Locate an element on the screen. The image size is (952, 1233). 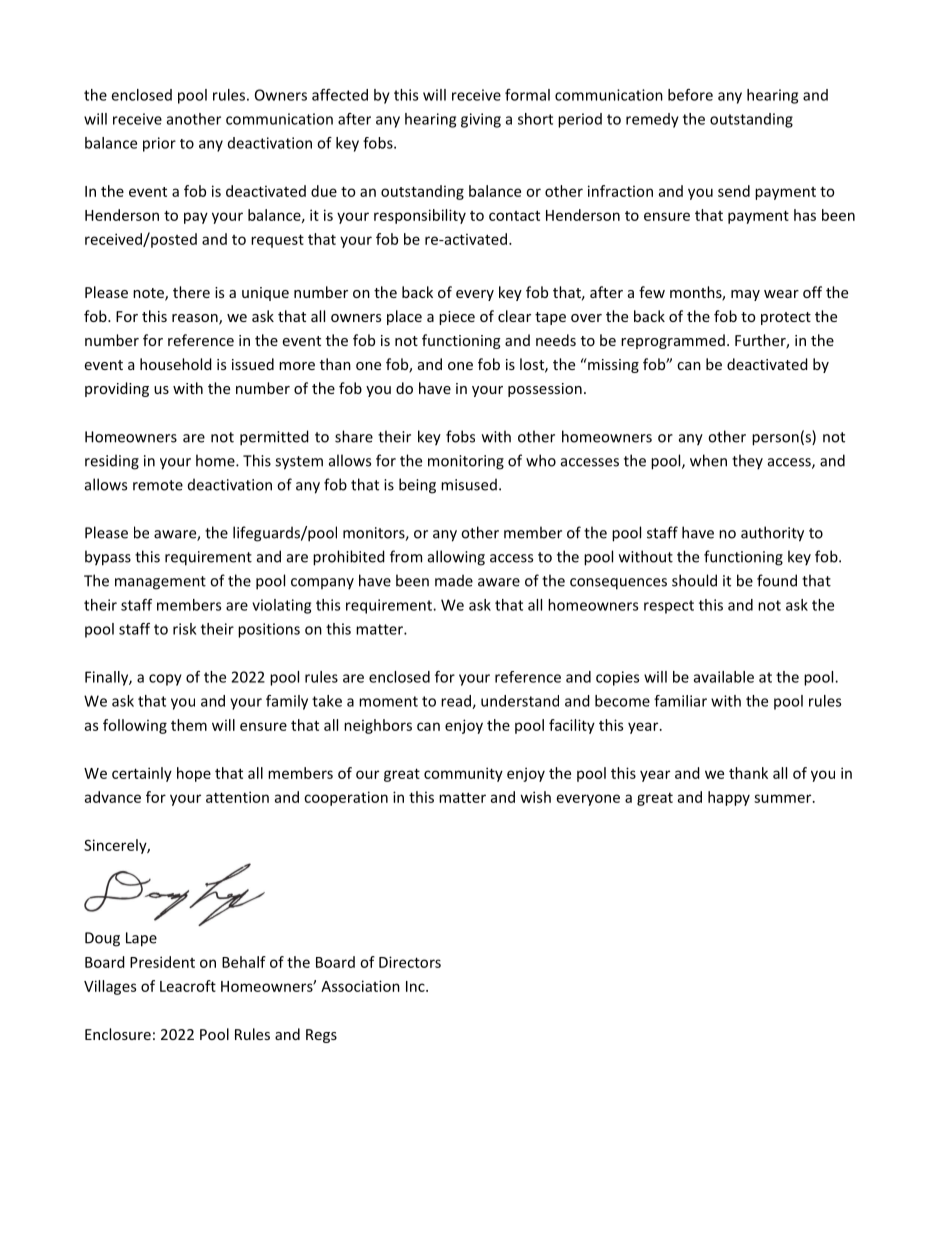
prior is located at coordinates (159, 144).
